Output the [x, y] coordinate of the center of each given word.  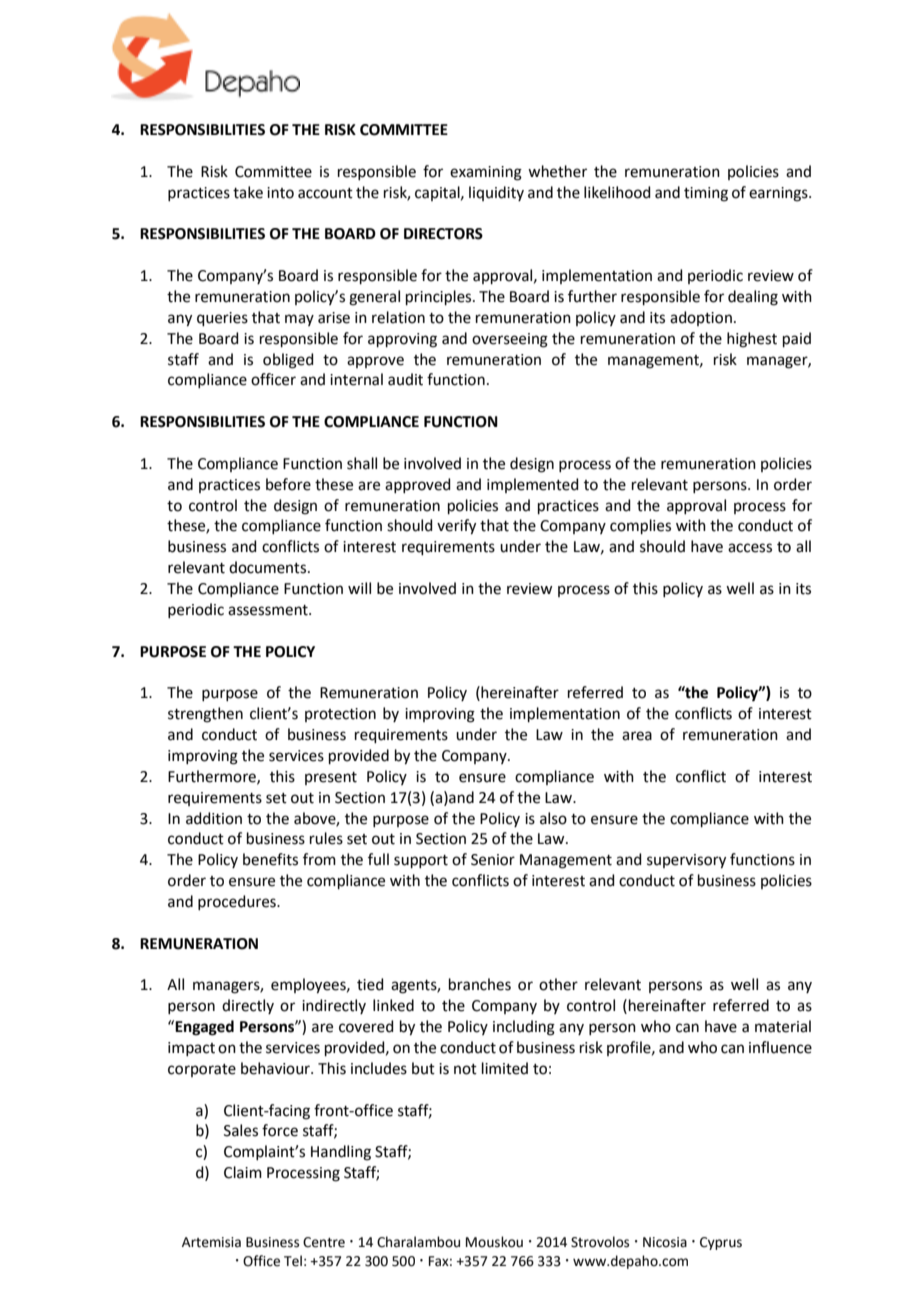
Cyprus [721, 1243]
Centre [324, 1242]
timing [706, 194]
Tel [293, 1261]
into [280, 193]
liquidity [496, 193]
